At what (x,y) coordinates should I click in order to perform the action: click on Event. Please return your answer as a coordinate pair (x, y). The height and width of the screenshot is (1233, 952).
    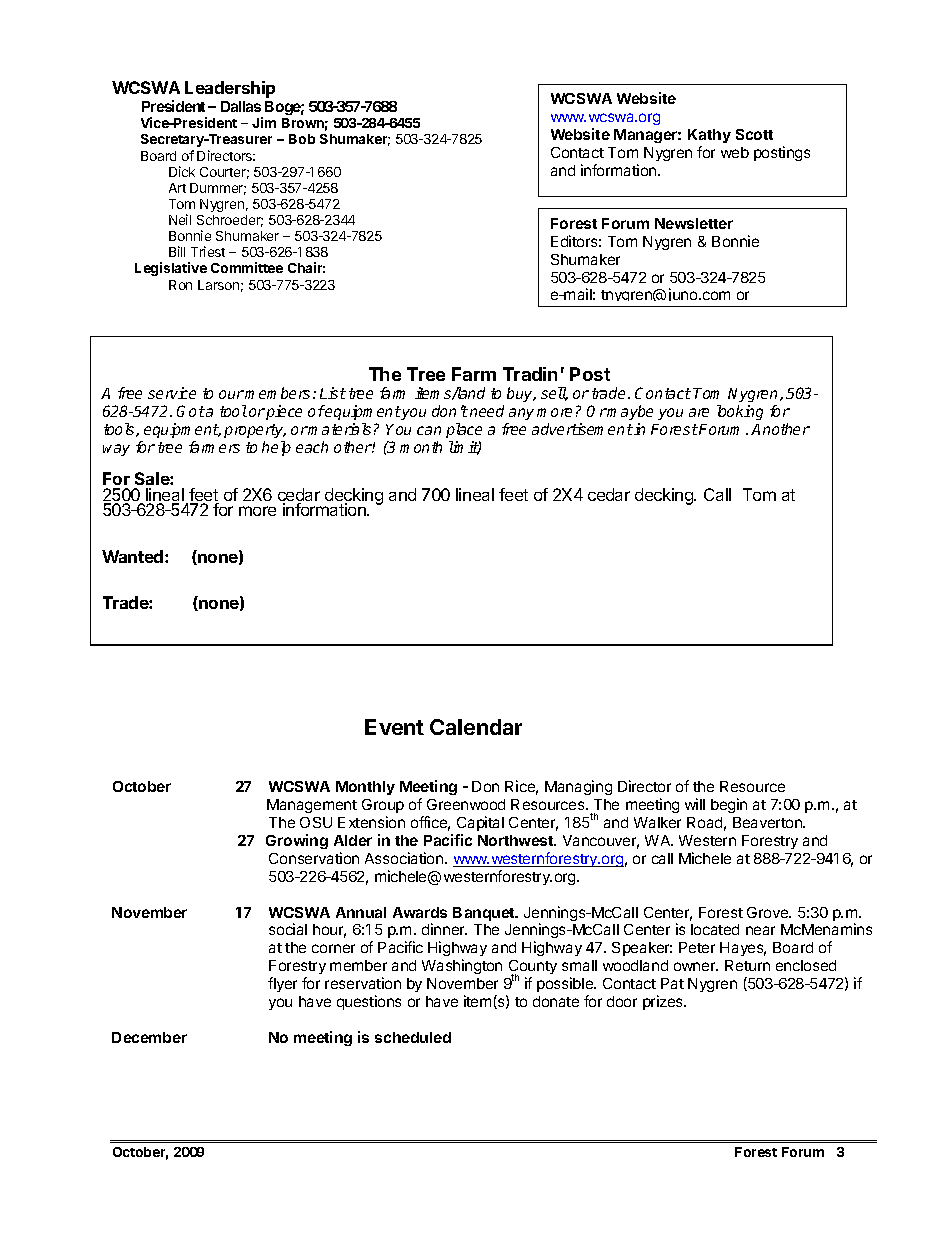
    Looking at the image, I should click on (394, 727).
